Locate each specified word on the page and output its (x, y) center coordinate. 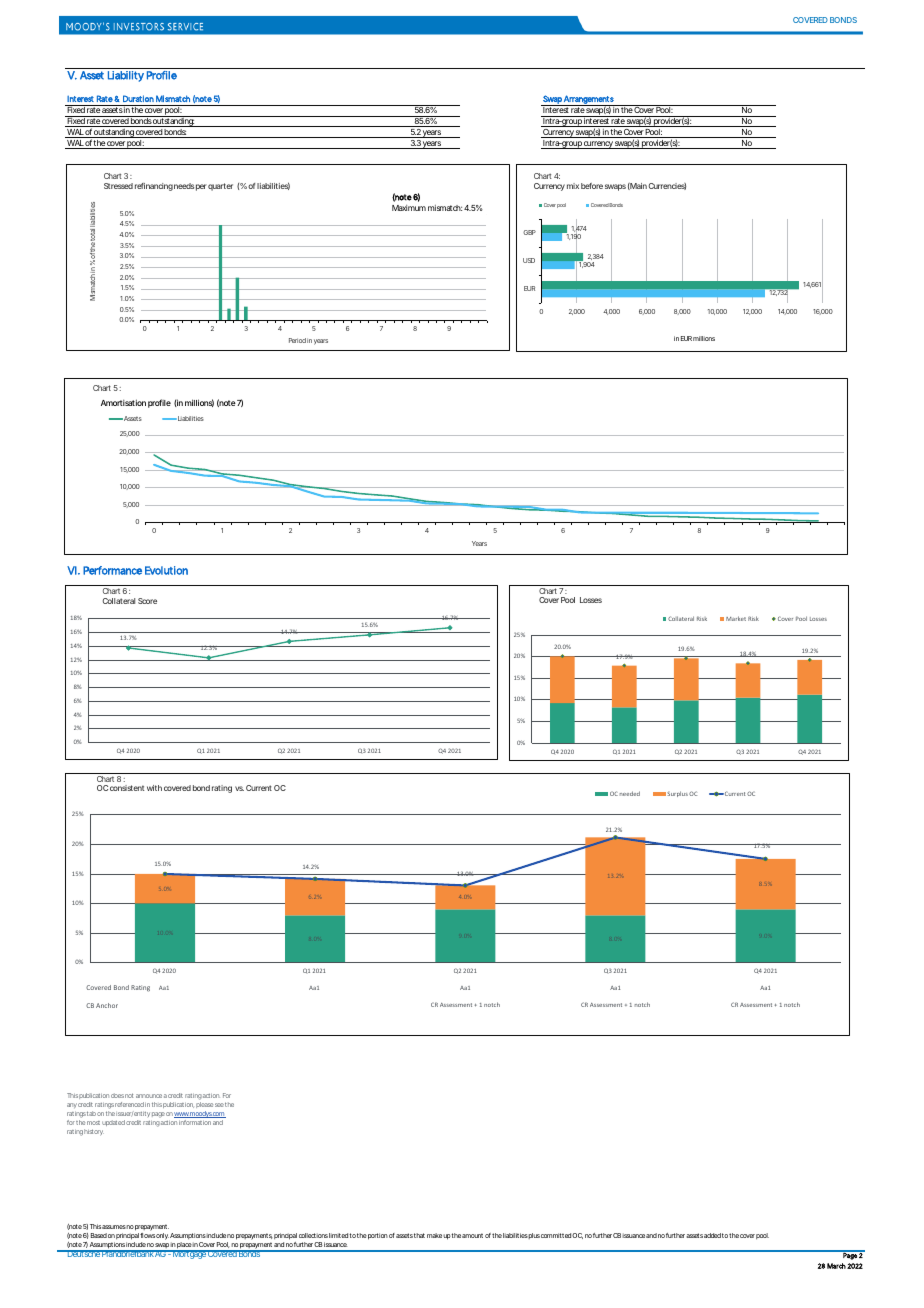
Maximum (409, 208)
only (162, 1236)
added (712, 1235)
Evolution (166, 570)
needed (630, 793)
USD (529, 260)
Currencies (667, 186)
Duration (138, 98)
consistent (127, 788)
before (592, 186)
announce (149, 1096)
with (154, 788)
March (836, 1266)
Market (736, 618)
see (219, 1105)
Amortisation (123, 402)
